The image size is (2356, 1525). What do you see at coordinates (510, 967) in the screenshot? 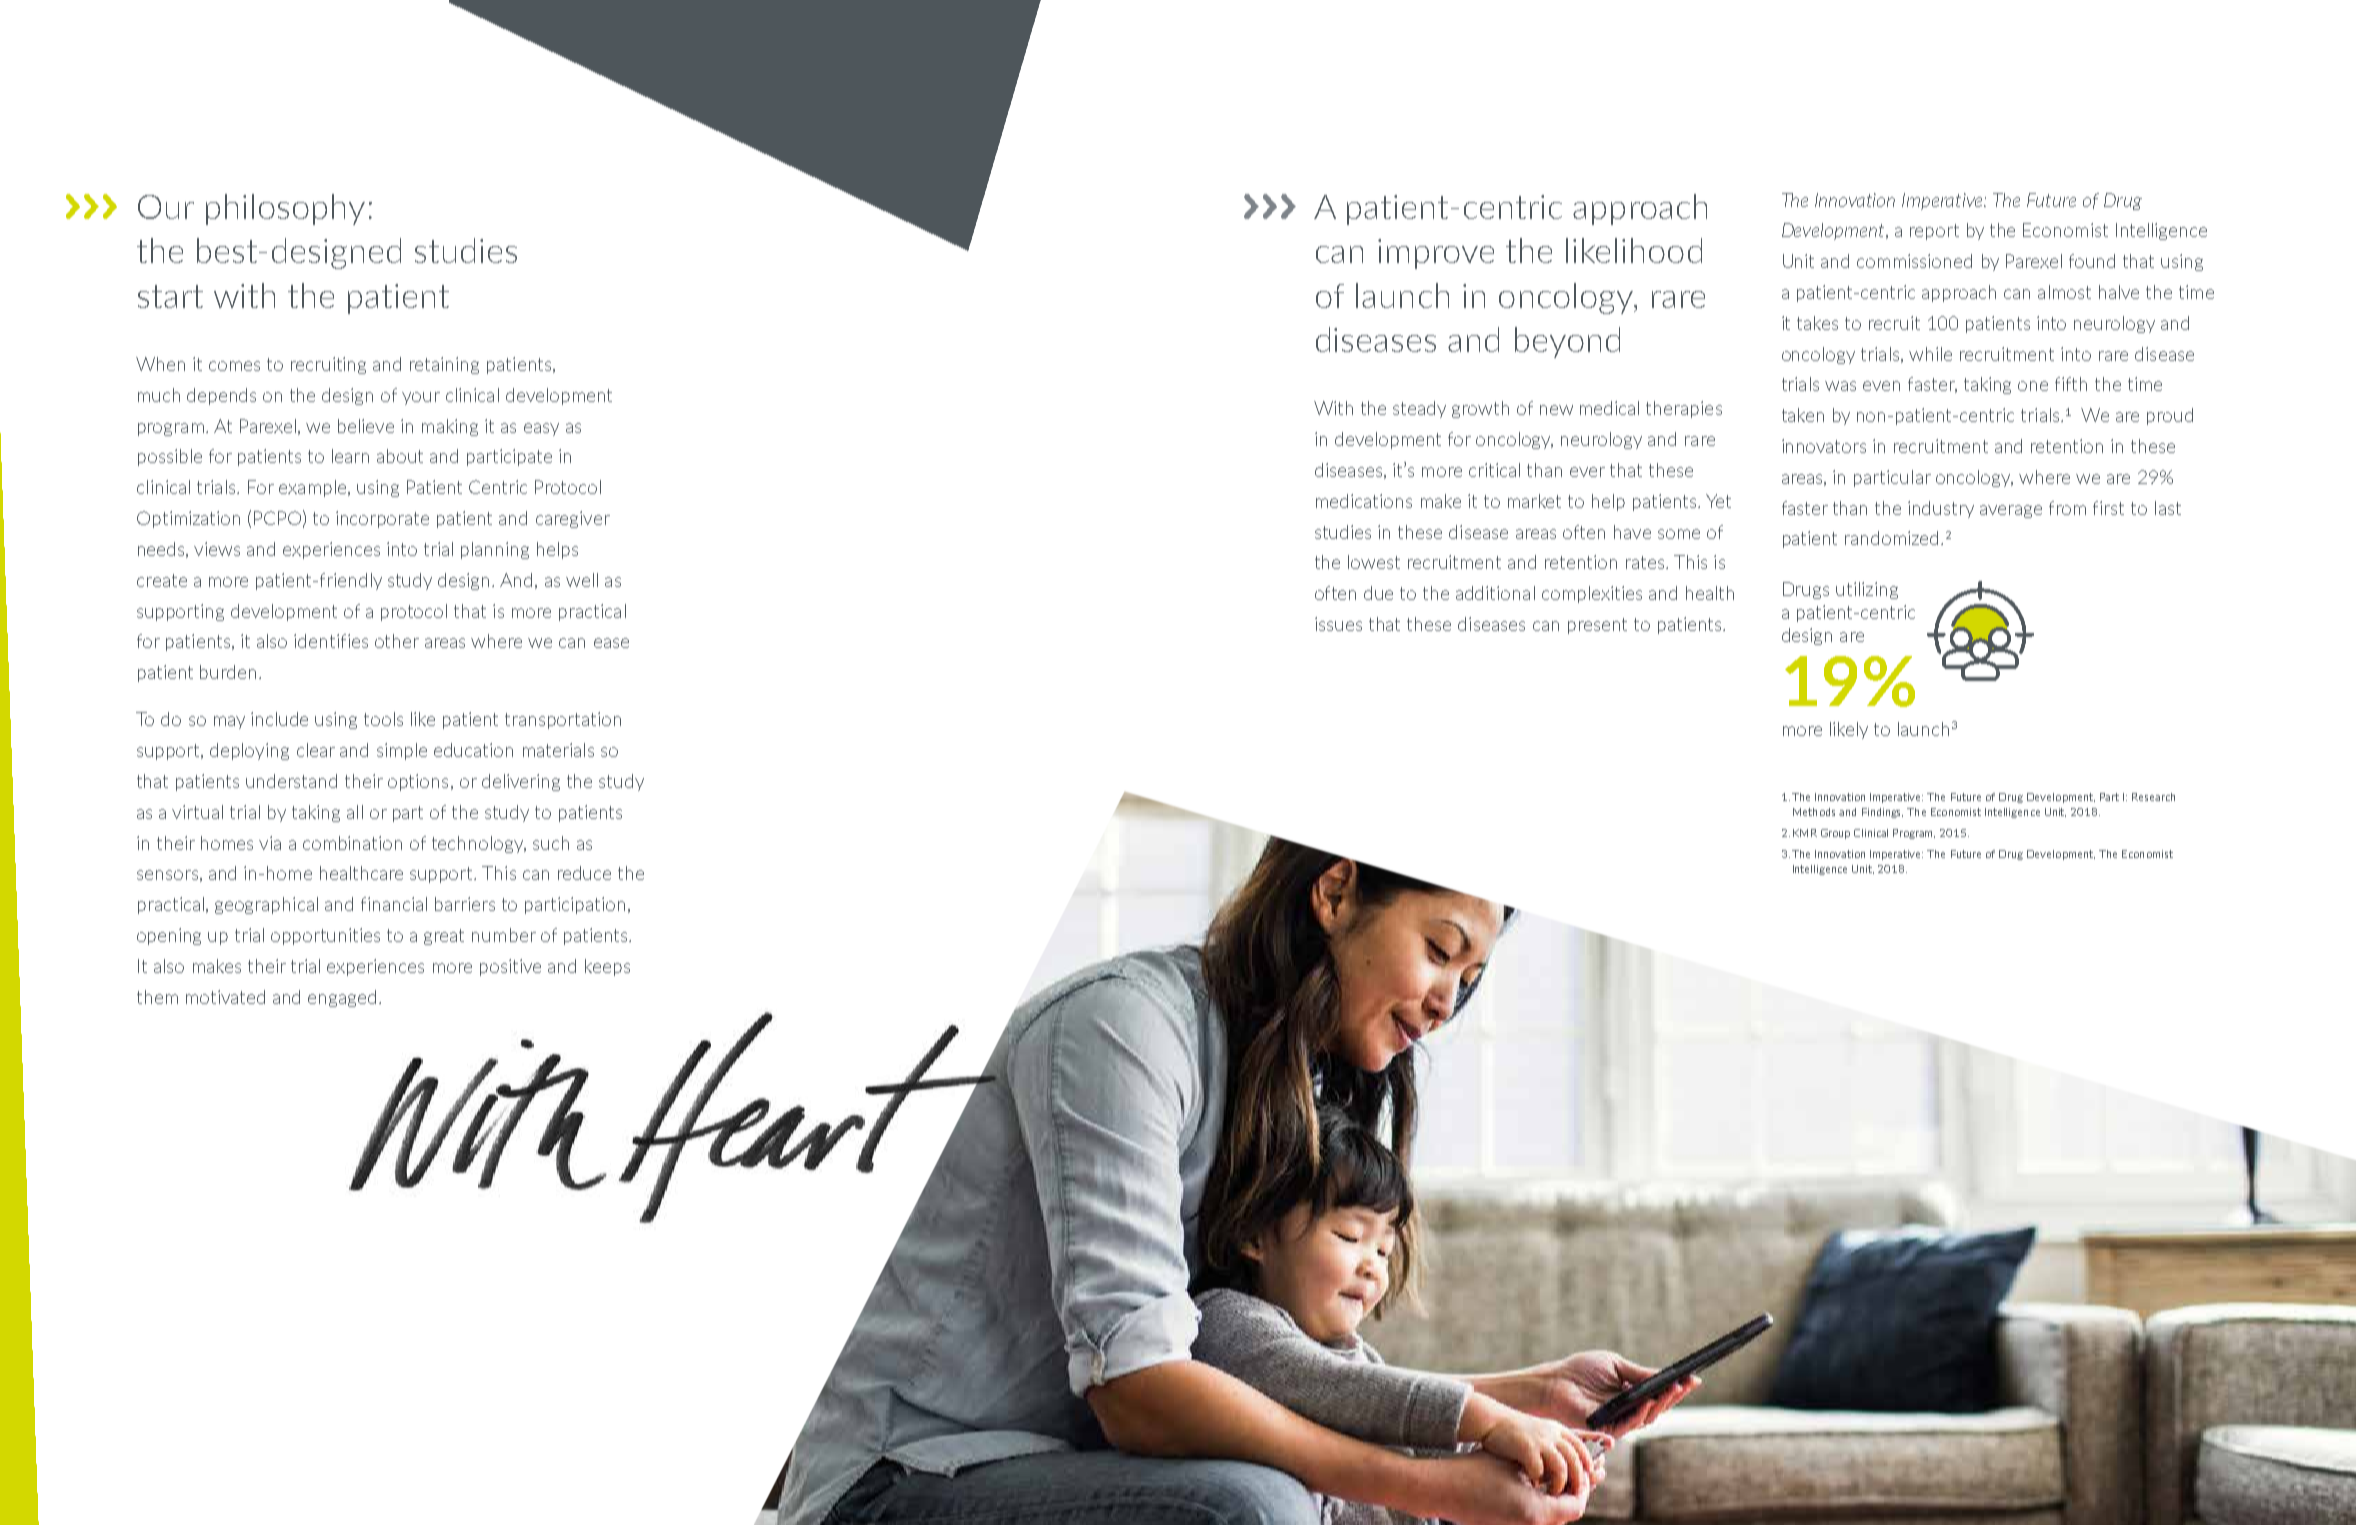
I see `positive` at bounding box center [510, 967].
